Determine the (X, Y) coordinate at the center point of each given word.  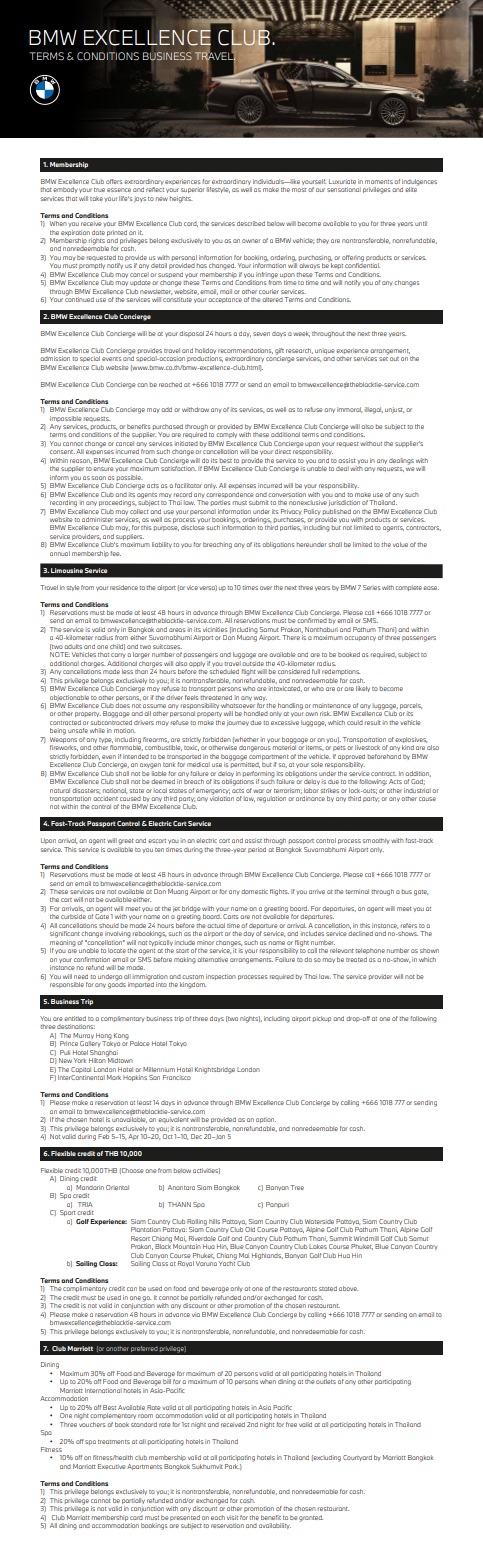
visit (232, 1517)
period (257, 850)
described (251, 223)
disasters (86, 791)
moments (379, 182)
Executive (112, 1466)
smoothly (376, 841)
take (96, 198)
